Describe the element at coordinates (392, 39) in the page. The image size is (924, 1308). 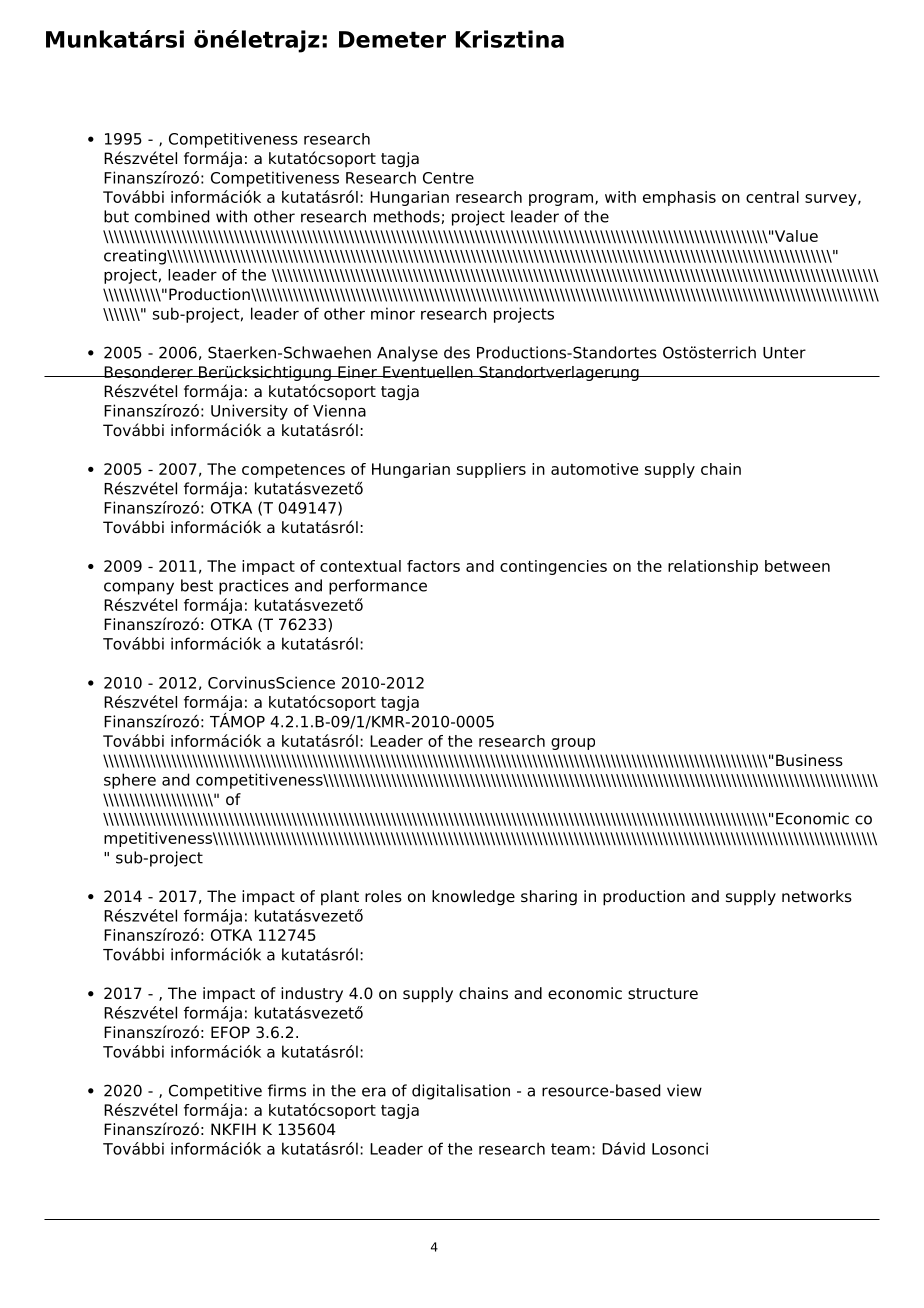
I see `Demeter` at that location.
